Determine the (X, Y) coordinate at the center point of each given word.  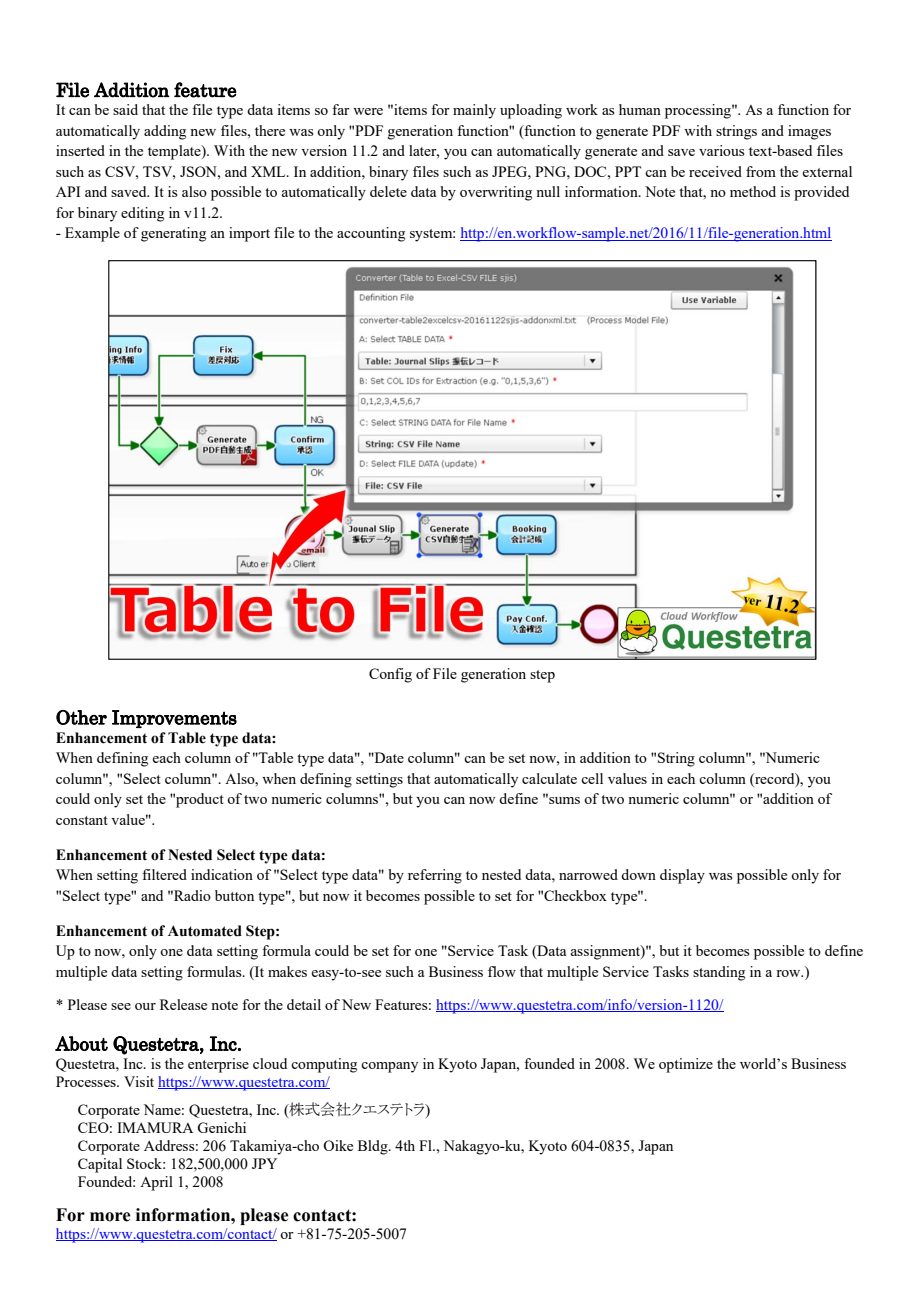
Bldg (374, 1147)
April (156, 1183)
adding (165, 132)
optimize (686, 1065)
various (722, 150)
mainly (474, 111)
